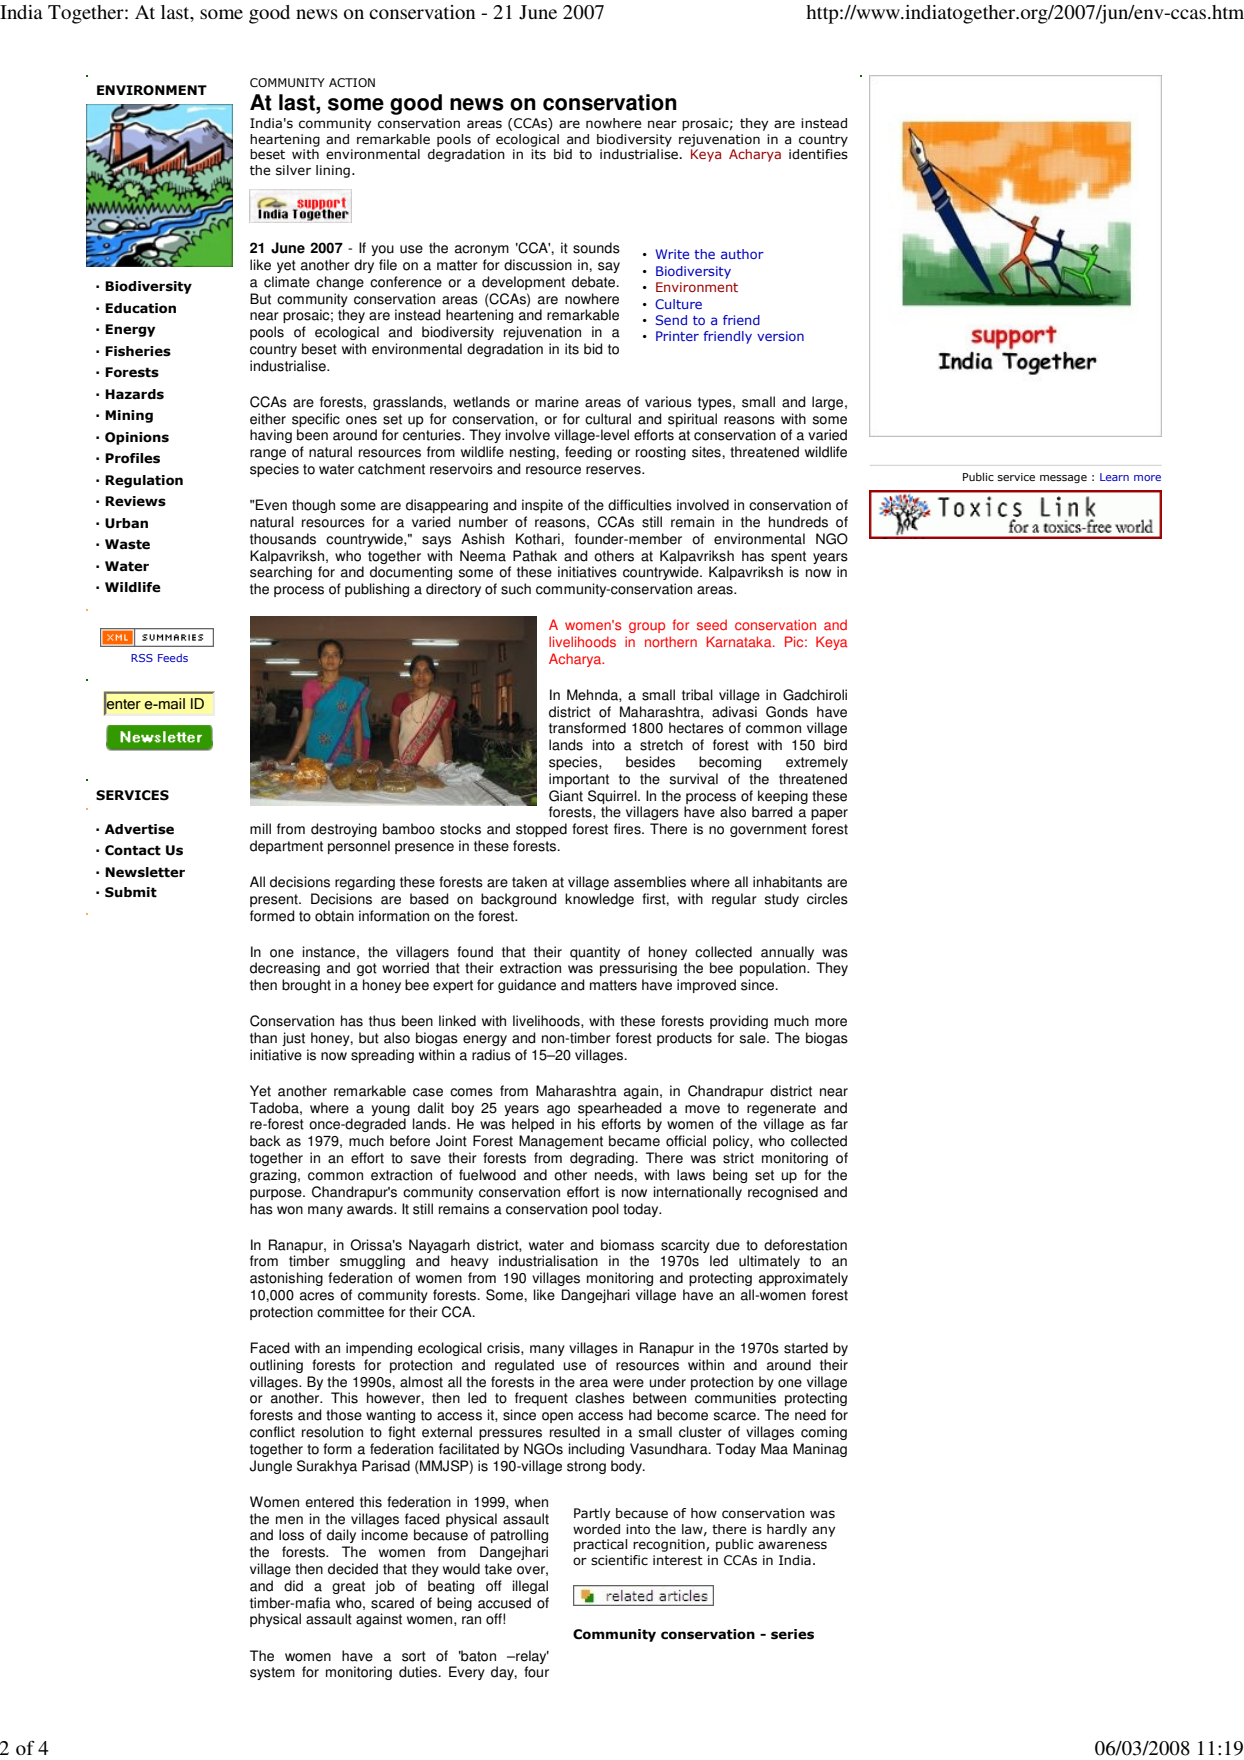  I want to click on identifies, so click(818, 154).
